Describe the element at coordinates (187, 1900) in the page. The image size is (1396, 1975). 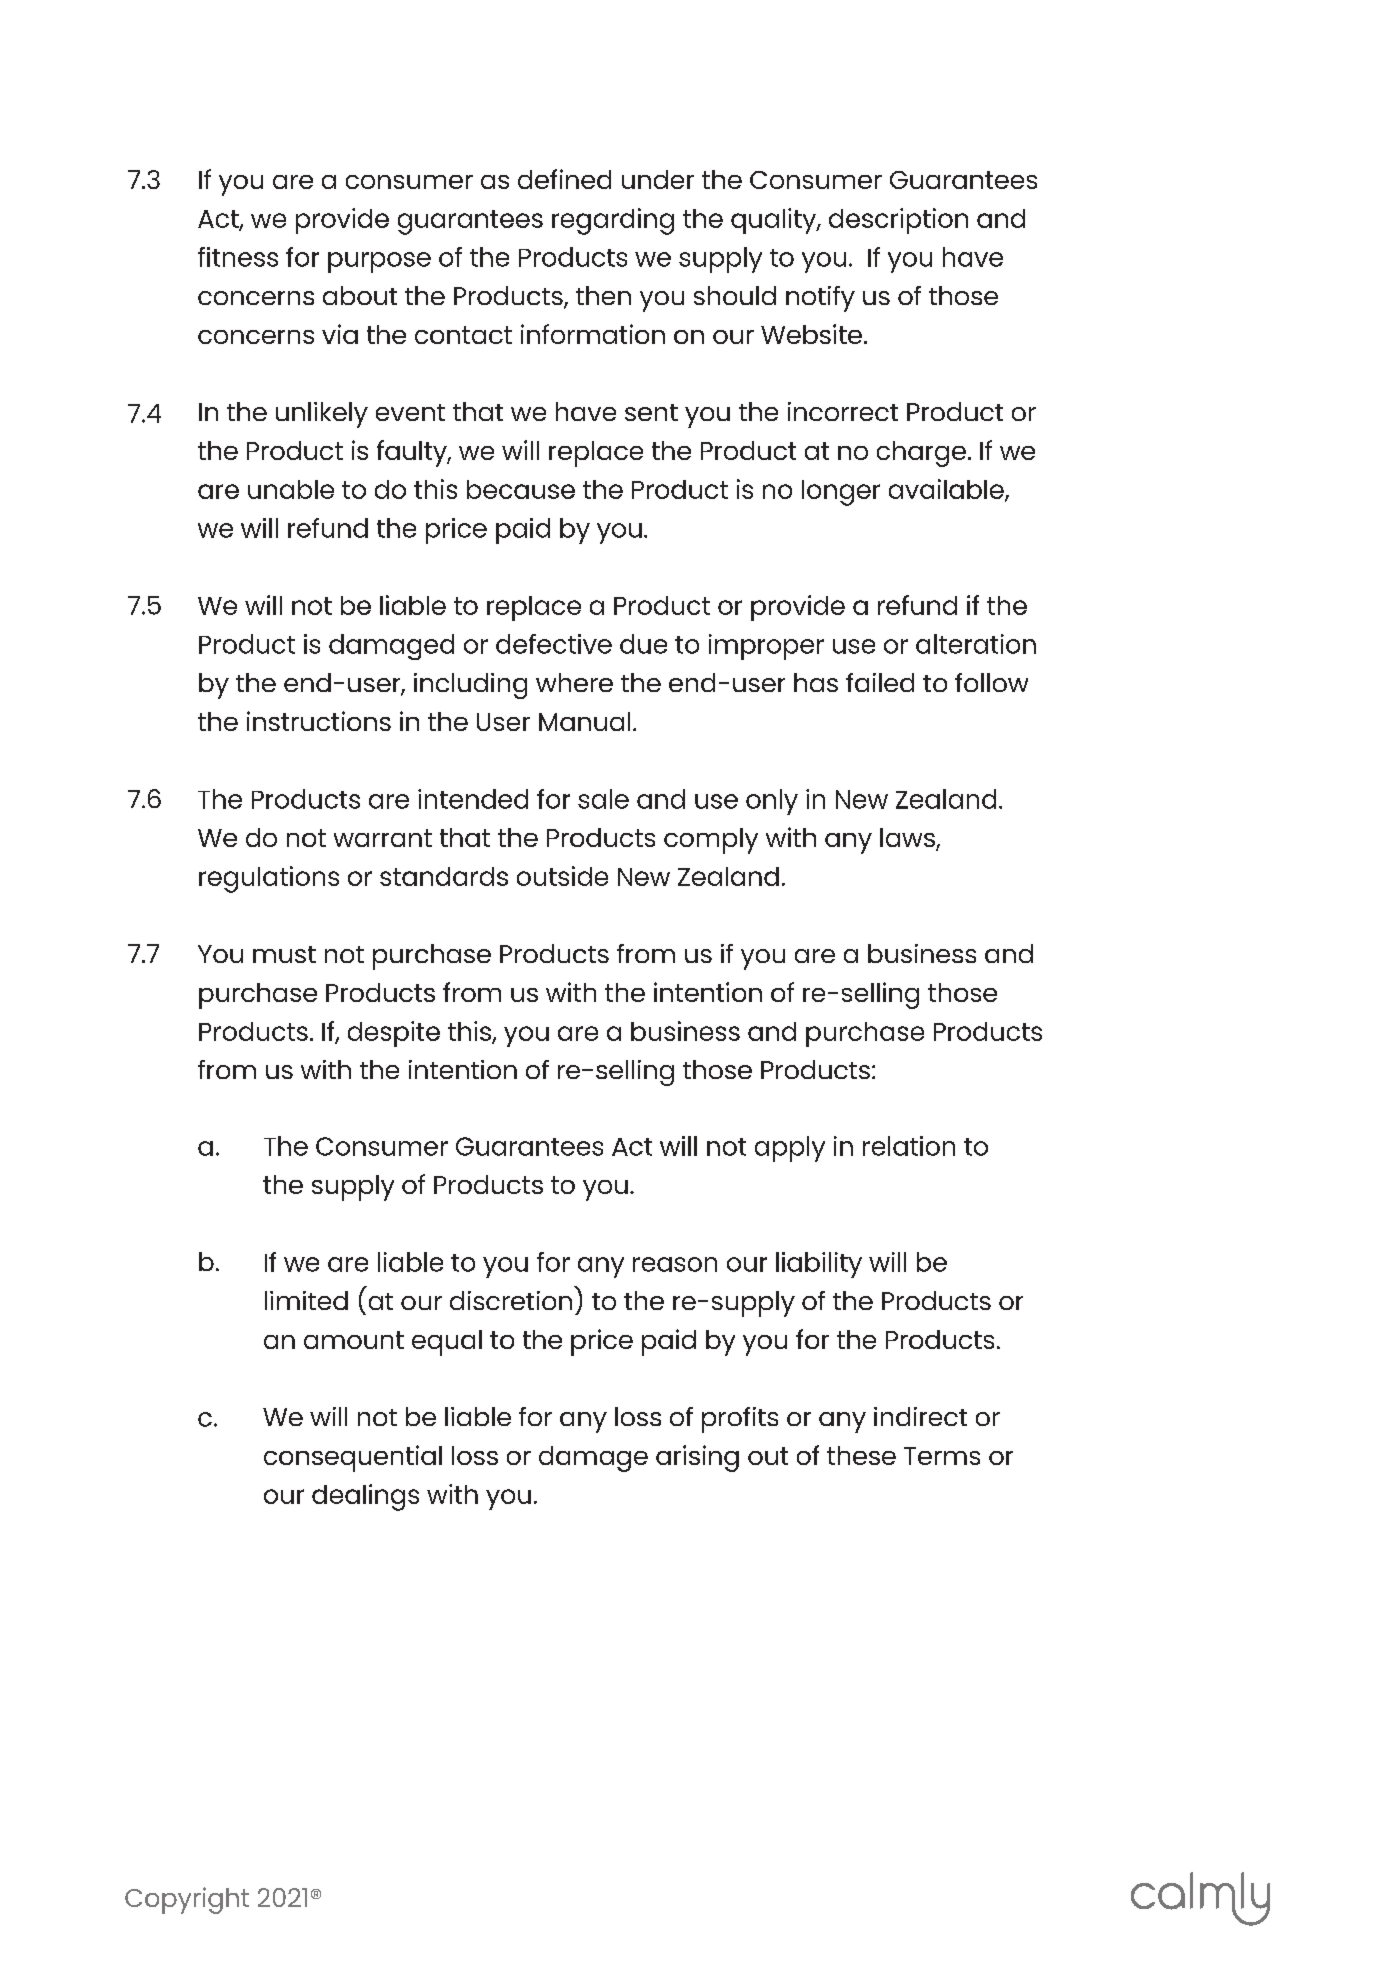
I see `Copyright` at that location.
